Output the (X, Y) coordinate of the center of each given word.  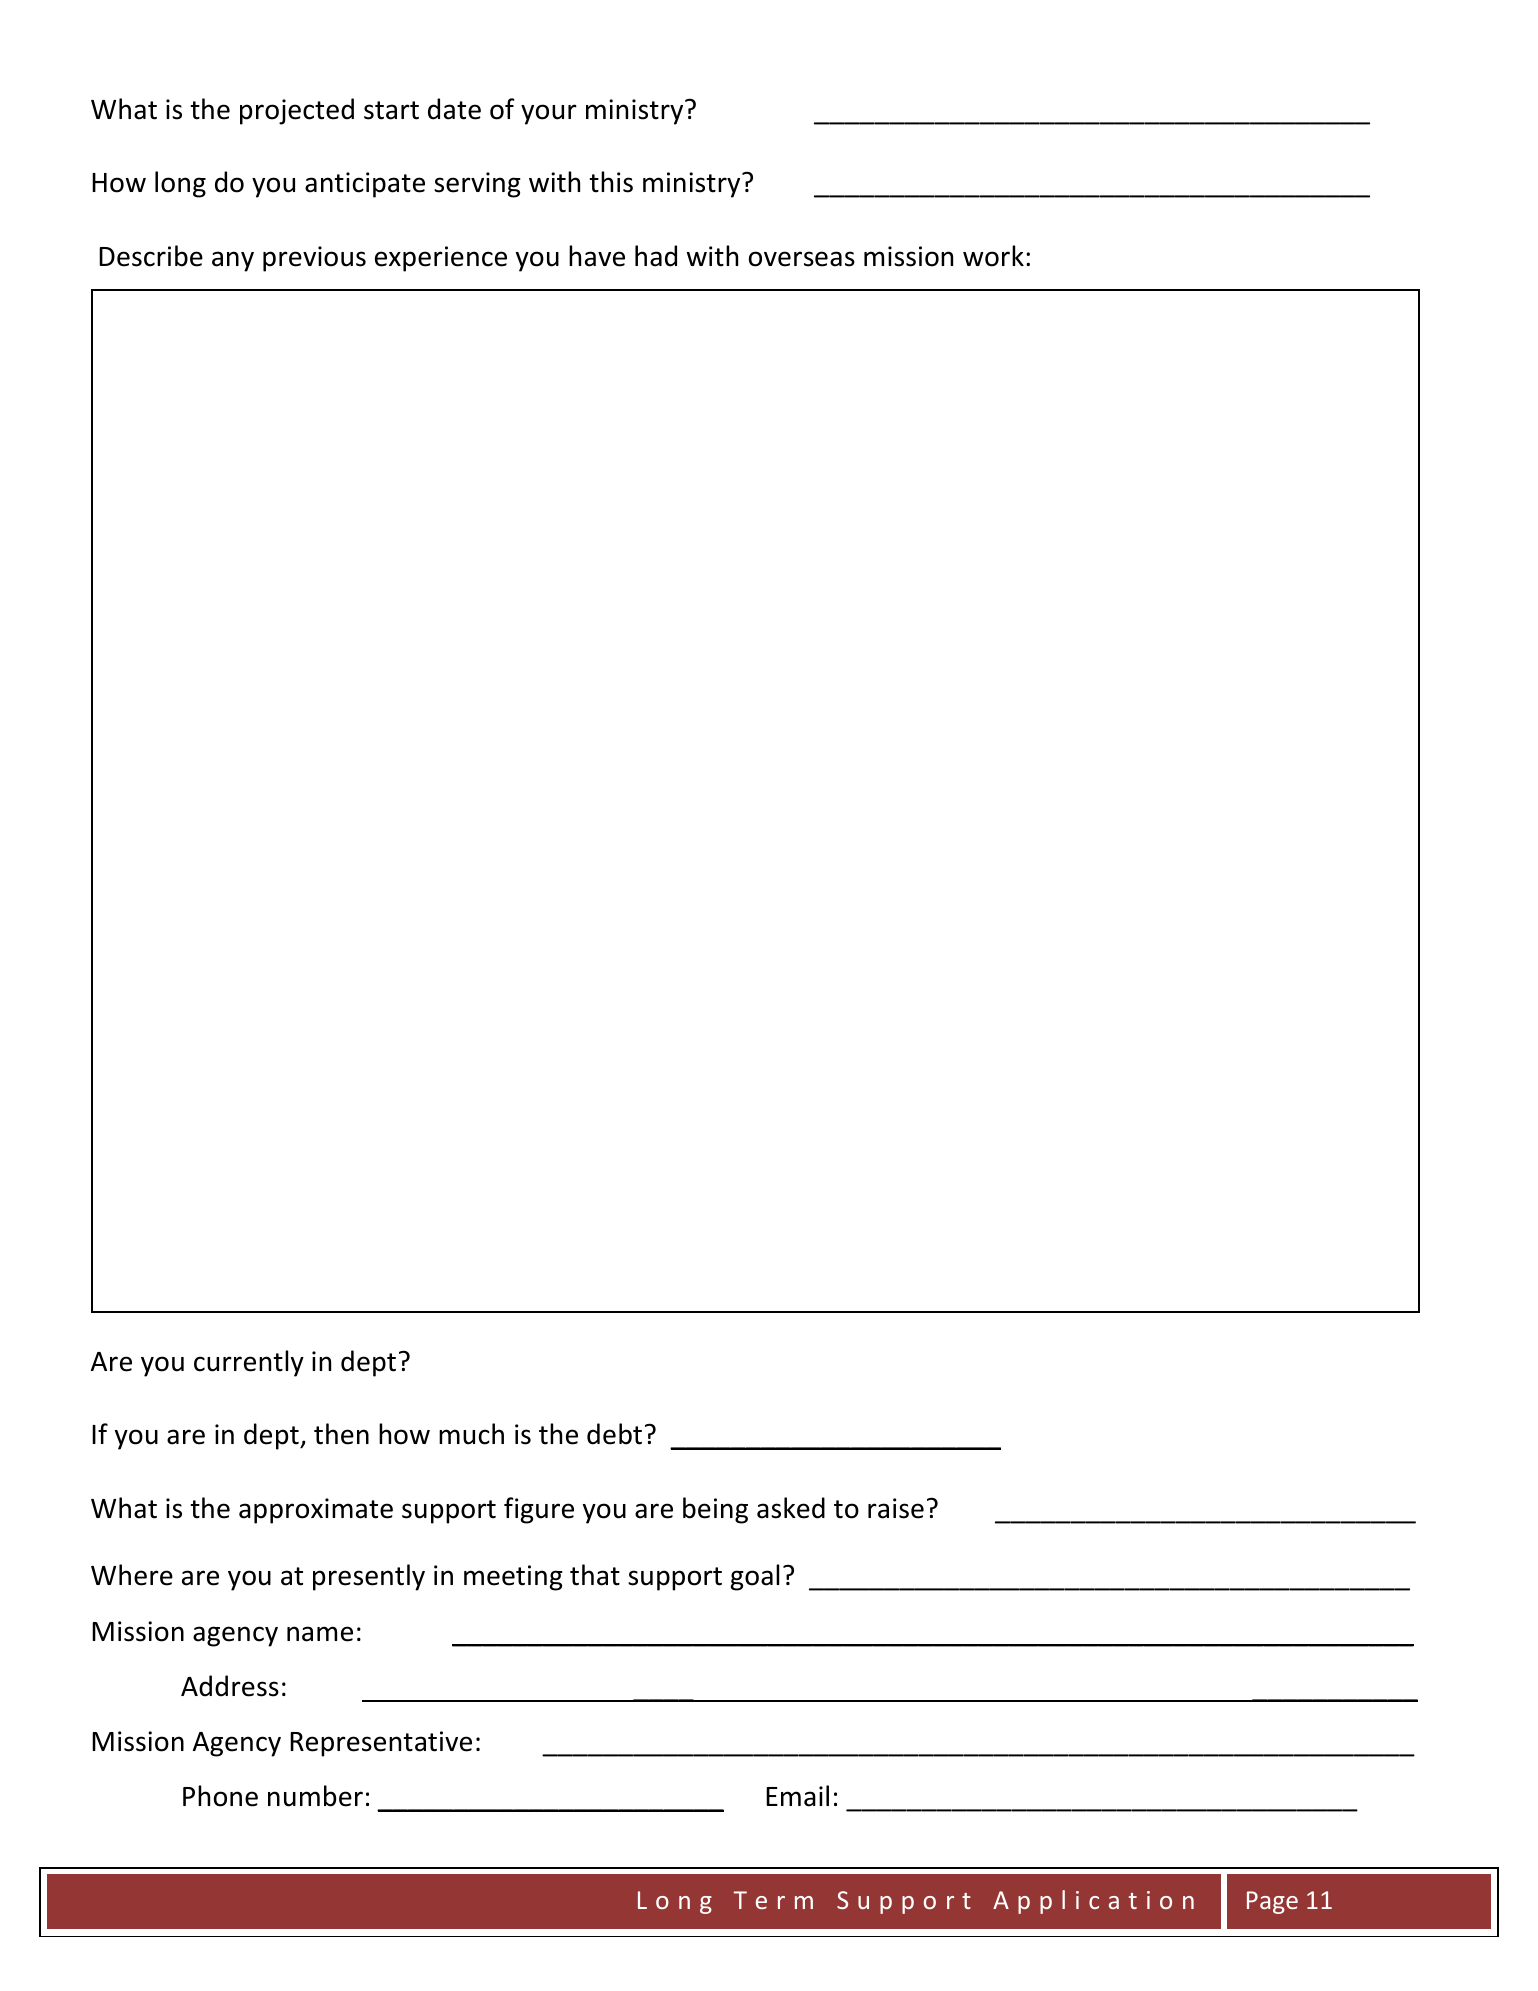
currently (249, 1363)
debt (614, 1434)
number (315, 1796)
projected (297, 111)
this (611, 182)
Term (773, 1900)
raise (896, 1508)
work (993, 256)
